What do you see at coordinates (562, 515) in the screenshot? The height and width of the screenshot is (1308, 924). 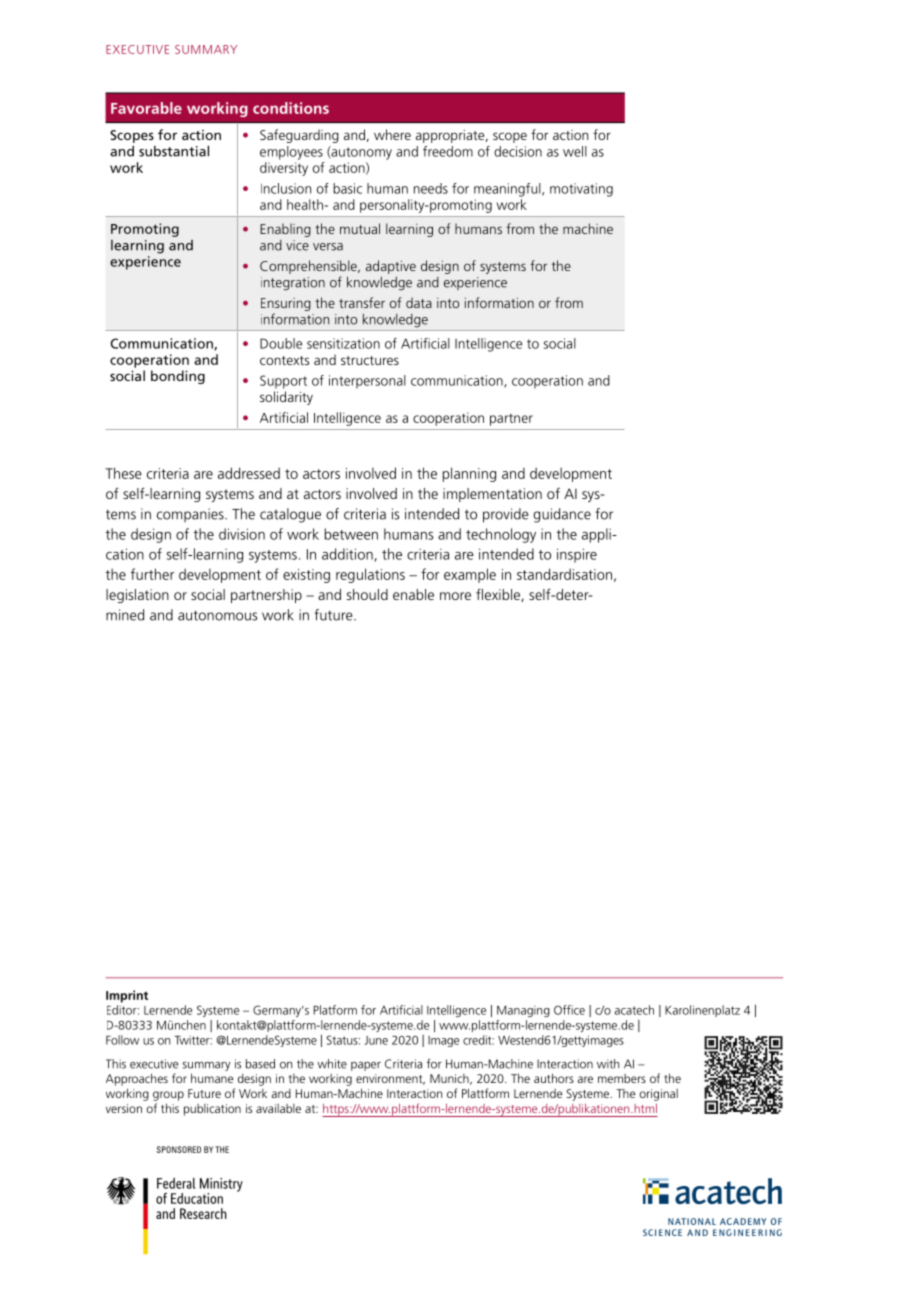 I see `guidance` at bounding box center [562, 515].
